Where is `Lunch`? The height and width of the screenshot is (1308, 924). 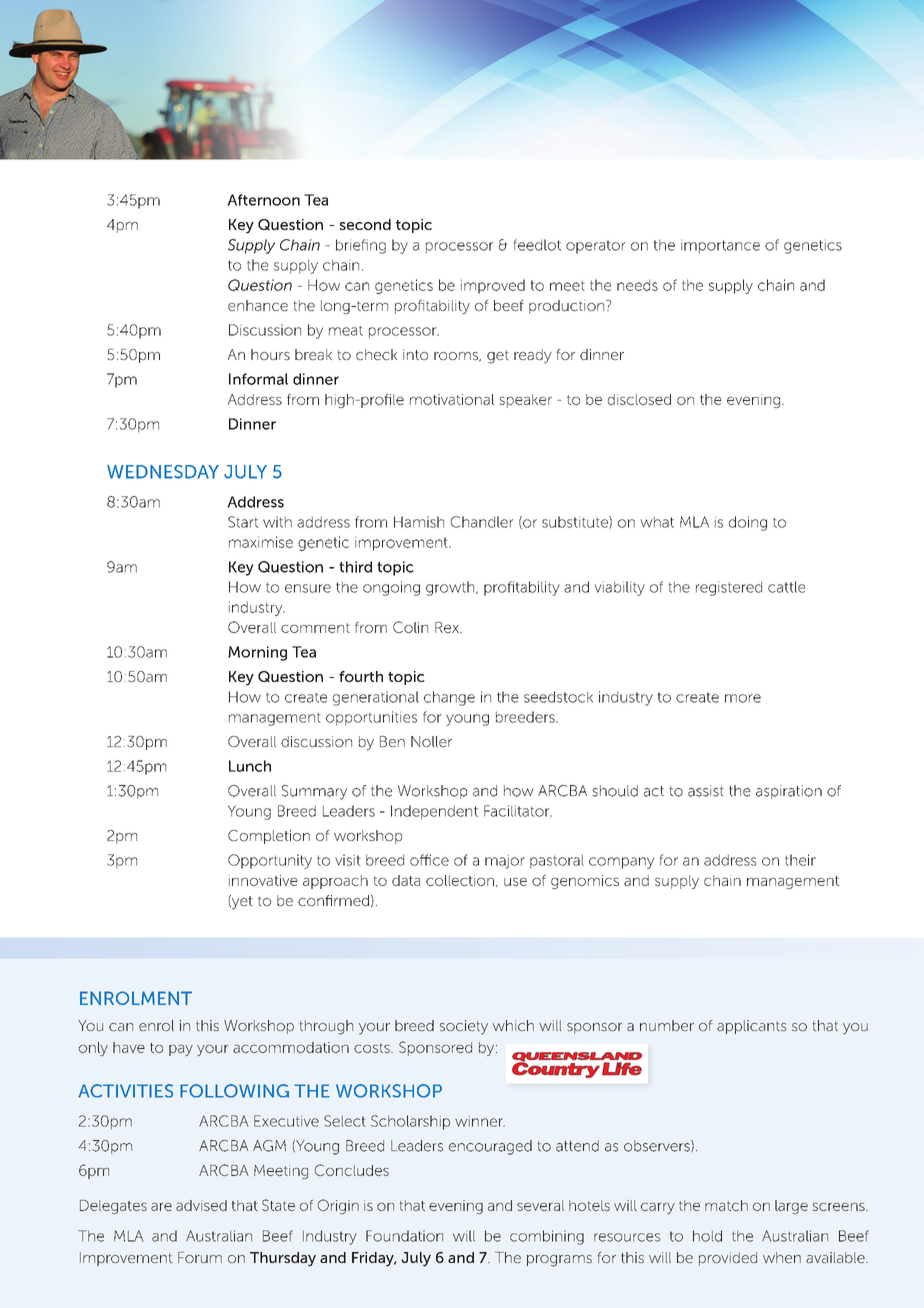 Lunch is located at coordinates (250, 766).
